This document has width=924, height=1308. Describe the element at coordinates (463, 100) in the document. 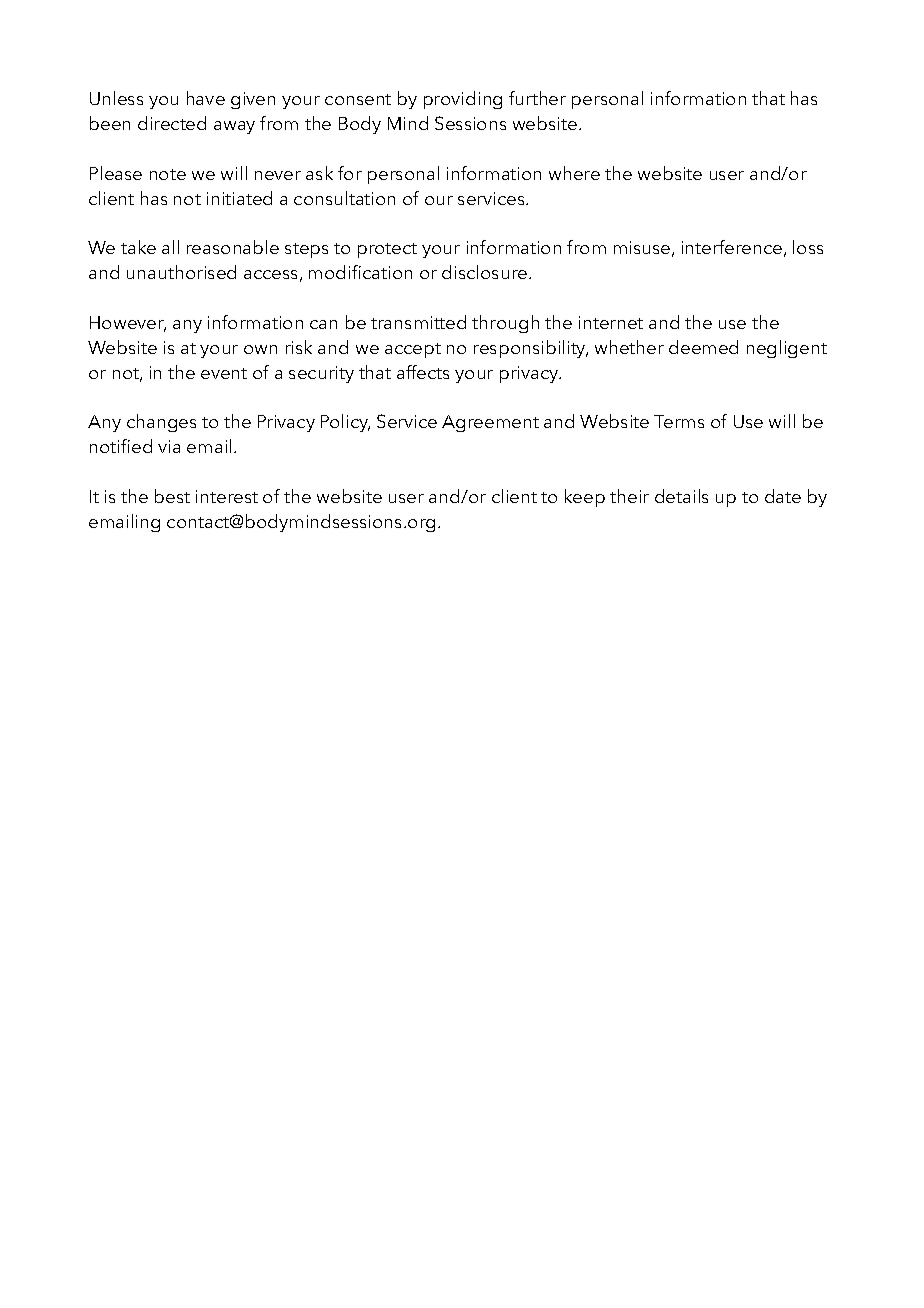

I see `providing` at that location.
